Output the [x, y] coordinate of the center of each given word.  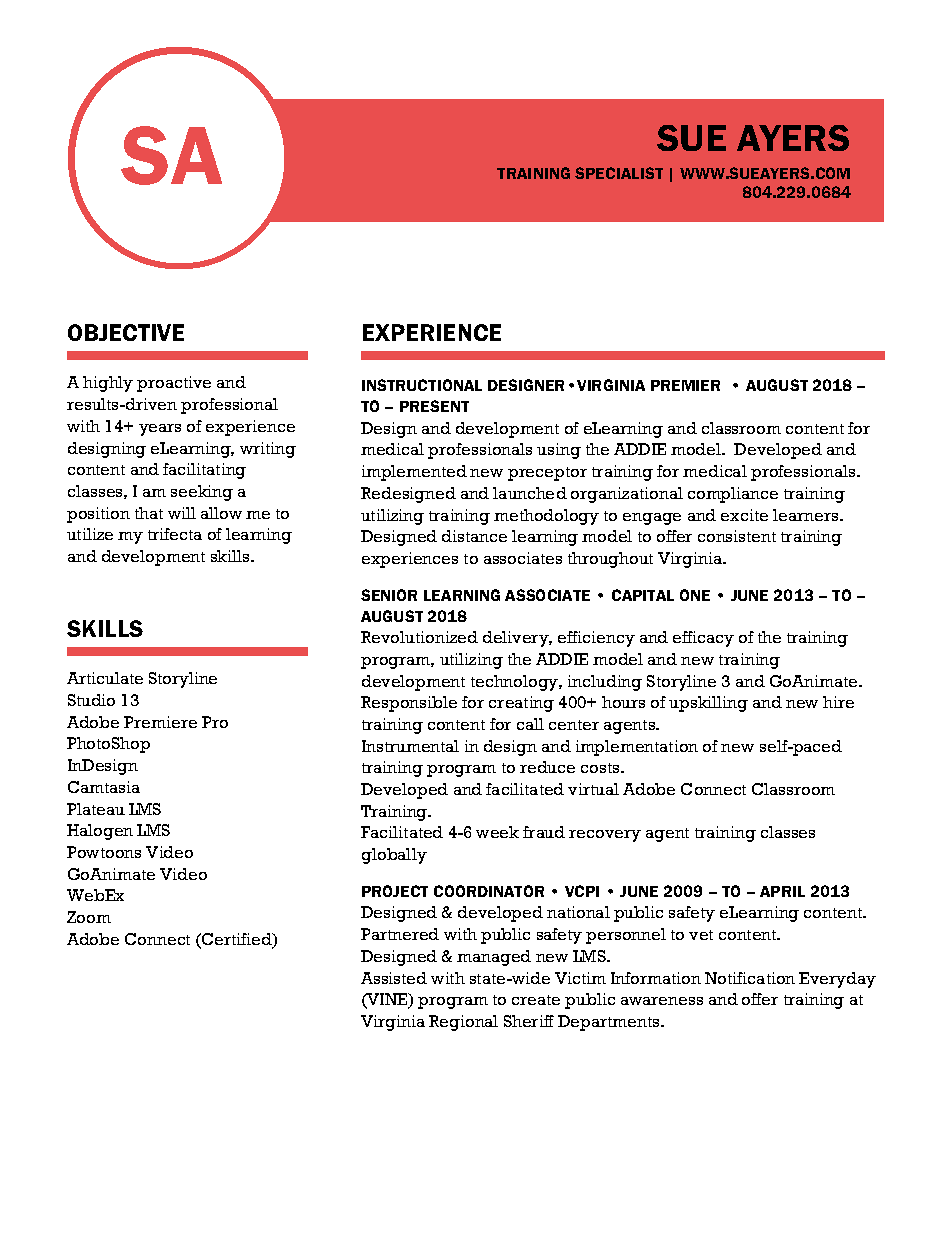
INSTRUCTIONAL [422, 385]
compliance [733, 495]
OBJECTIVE [126, 332]
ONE [695, 595]
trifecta [175, 534]
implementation [637, 748]
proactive [174, 384]
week [497, 832]
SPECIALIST [619, 173]
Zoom [89, 917]
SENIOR [389, 595]
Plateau [96, 809]
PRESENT [434, 406]
